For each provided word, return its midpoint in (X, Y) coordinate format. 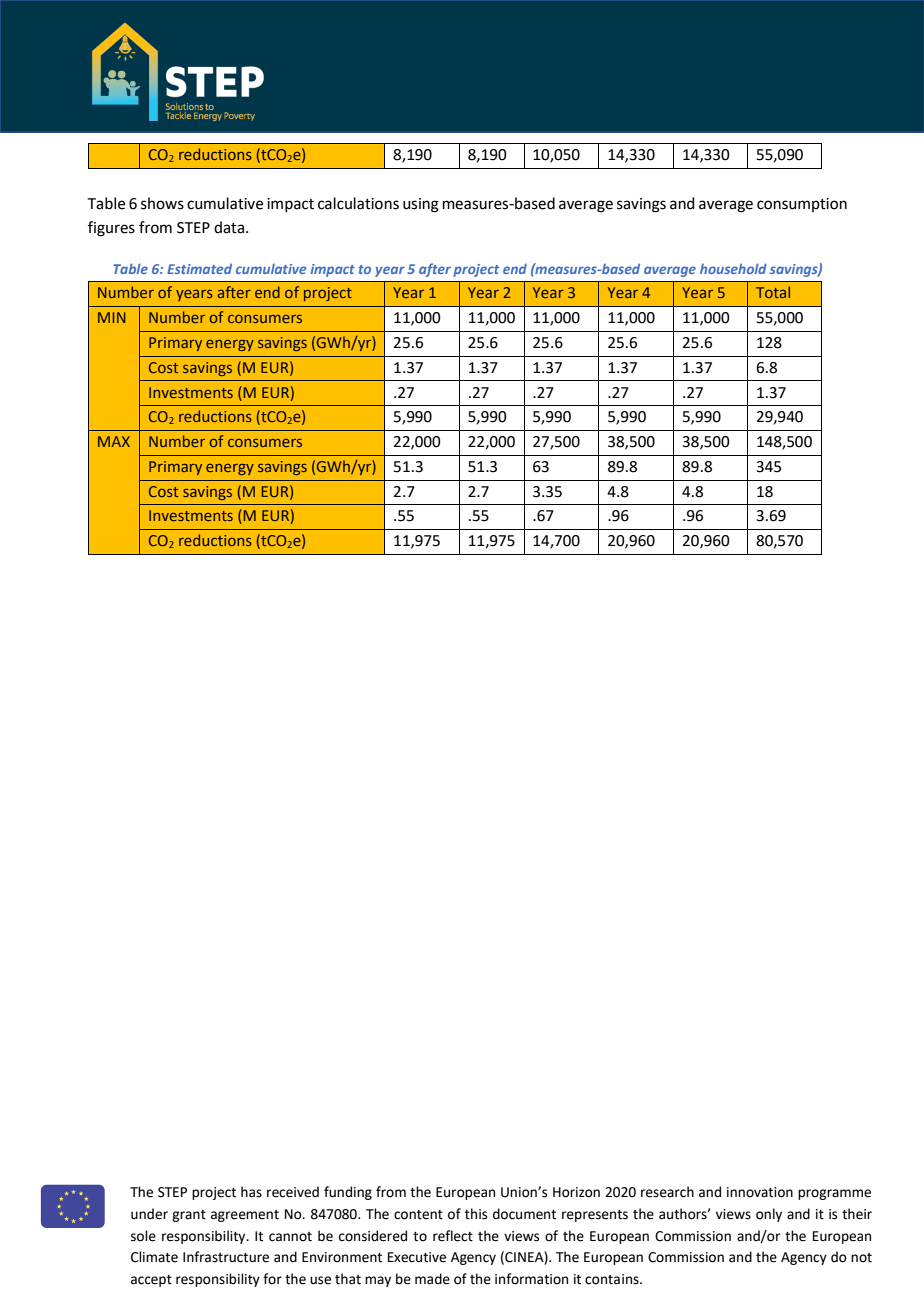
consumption (802, 205)
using (421, 205)
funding (348, 1193)
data (229, 227)
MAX (114, 441)
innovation (760, 1192)
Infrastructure (226, 1257)
